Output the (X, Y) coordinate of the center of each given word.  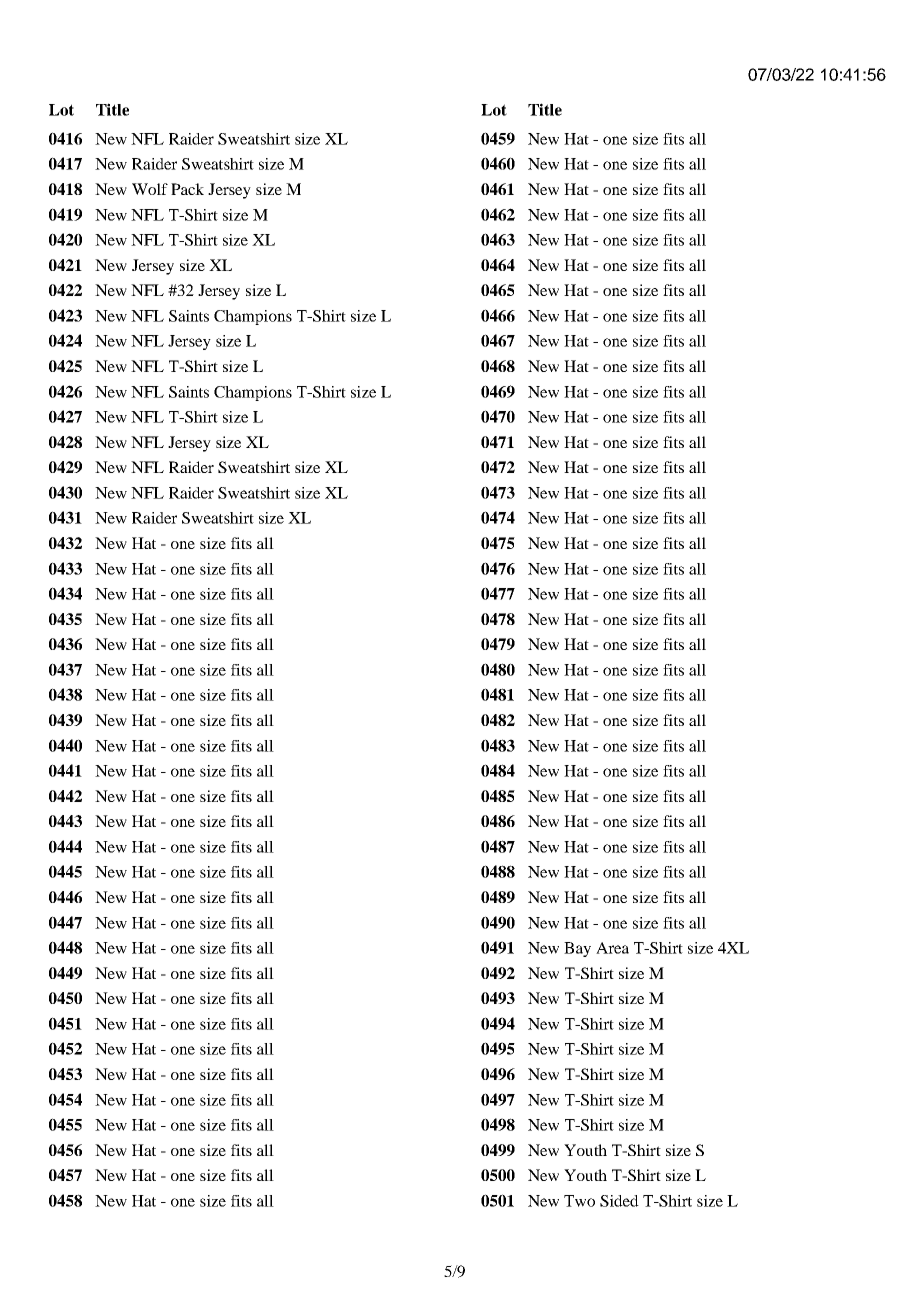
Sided (619, 1201)
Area (612, 948)
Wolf (150, 189)
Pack (187, 189)
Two (579, 1201)
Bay (577, 949)
